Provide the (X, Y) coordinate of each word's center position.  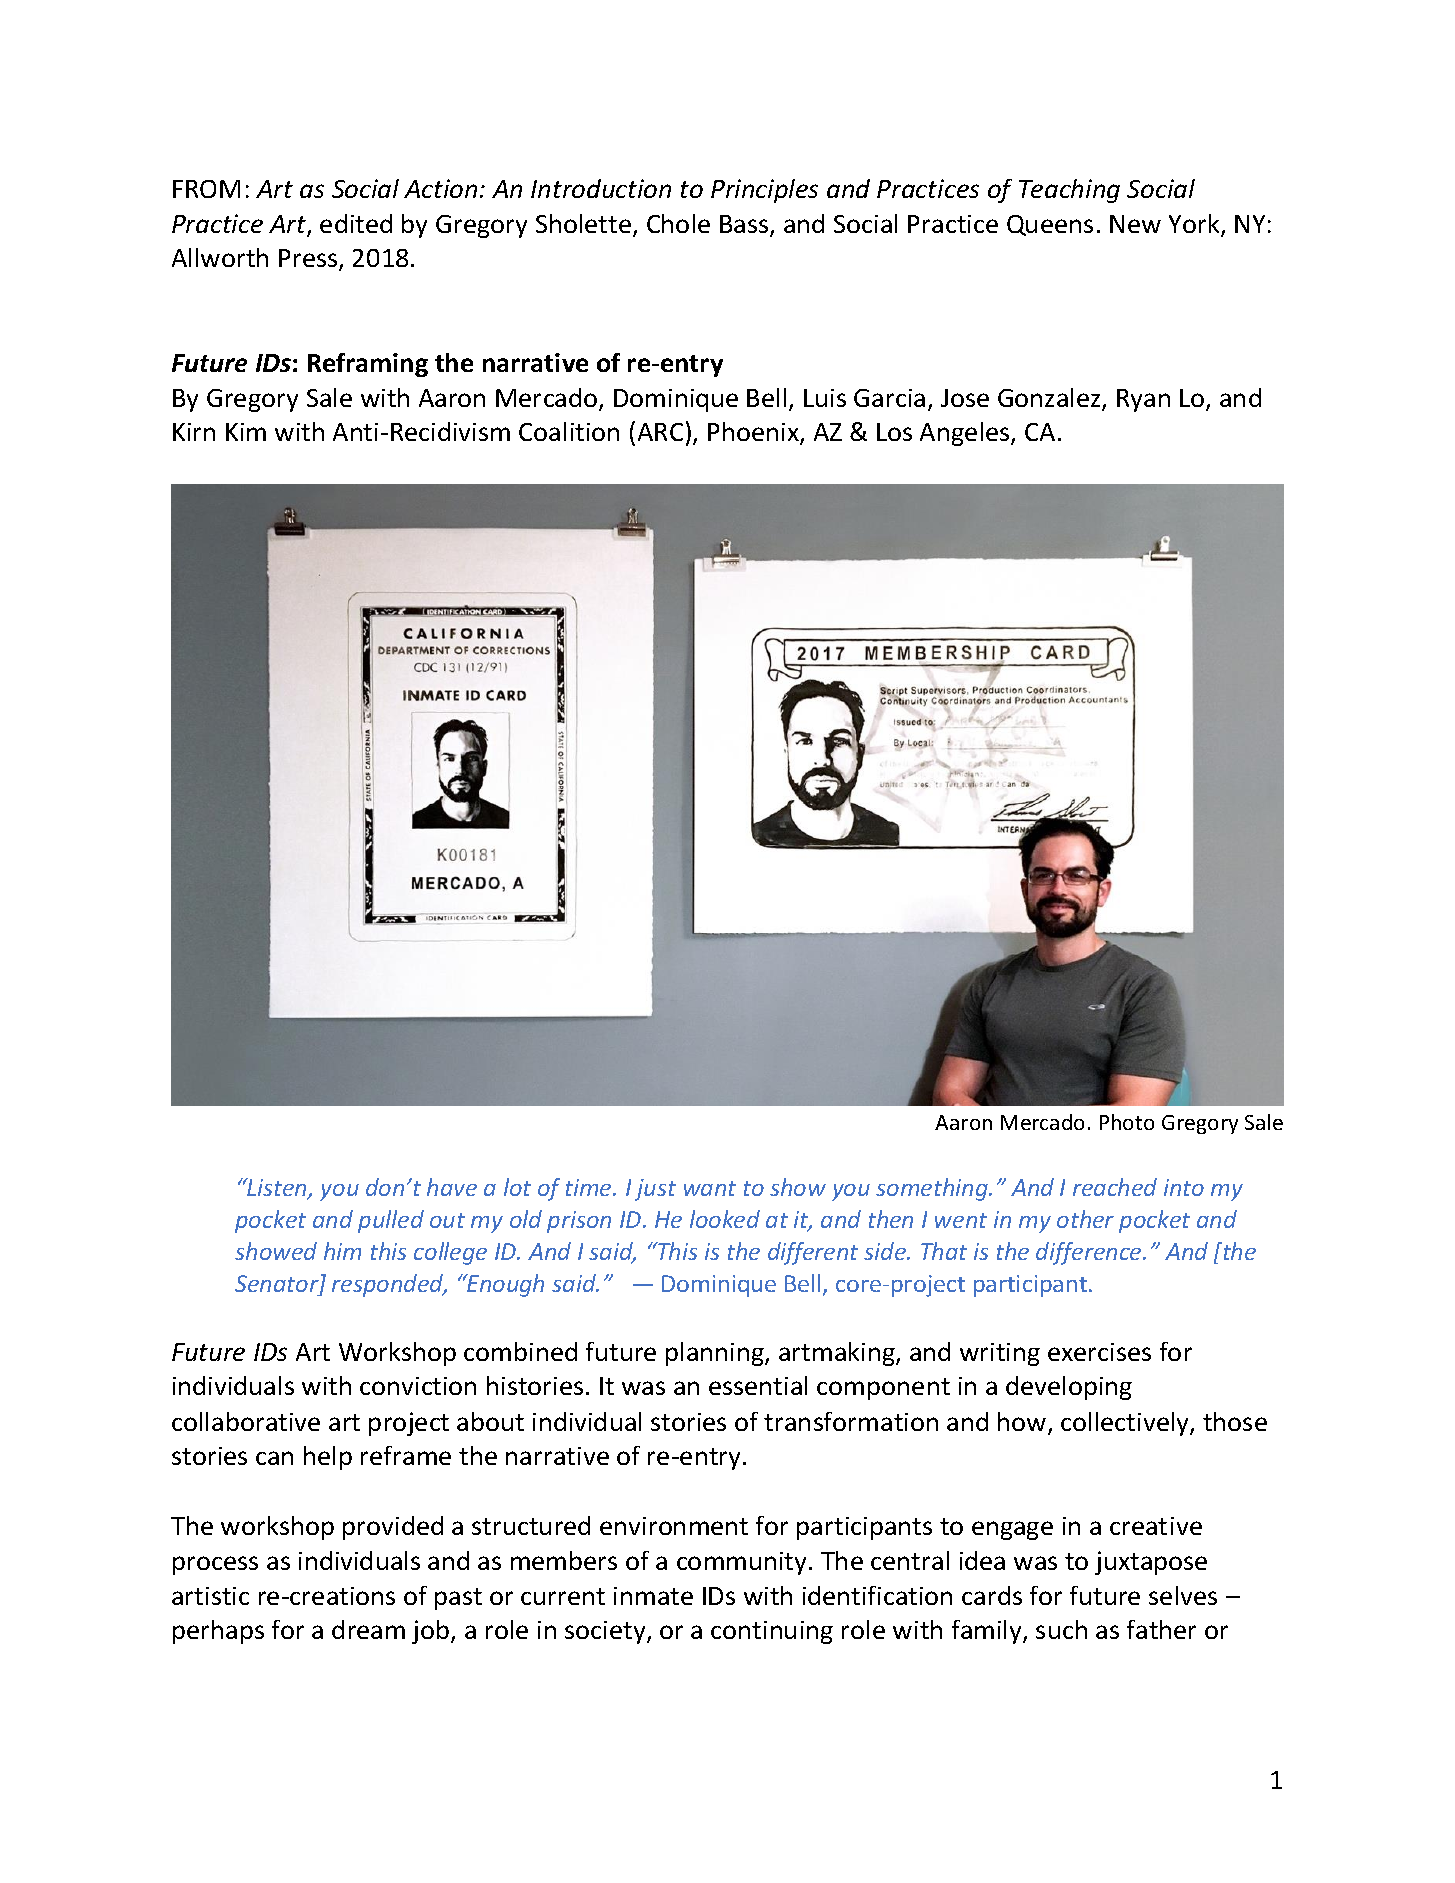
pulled (391, 1221)
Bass (745, 225)
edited (356, 223)
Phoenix (754, 433)
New (1135, 224)
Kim (246, 432)
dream (368, 1629)
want (710, 1188)
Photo (1127, 1122)
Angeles (966, 434)
